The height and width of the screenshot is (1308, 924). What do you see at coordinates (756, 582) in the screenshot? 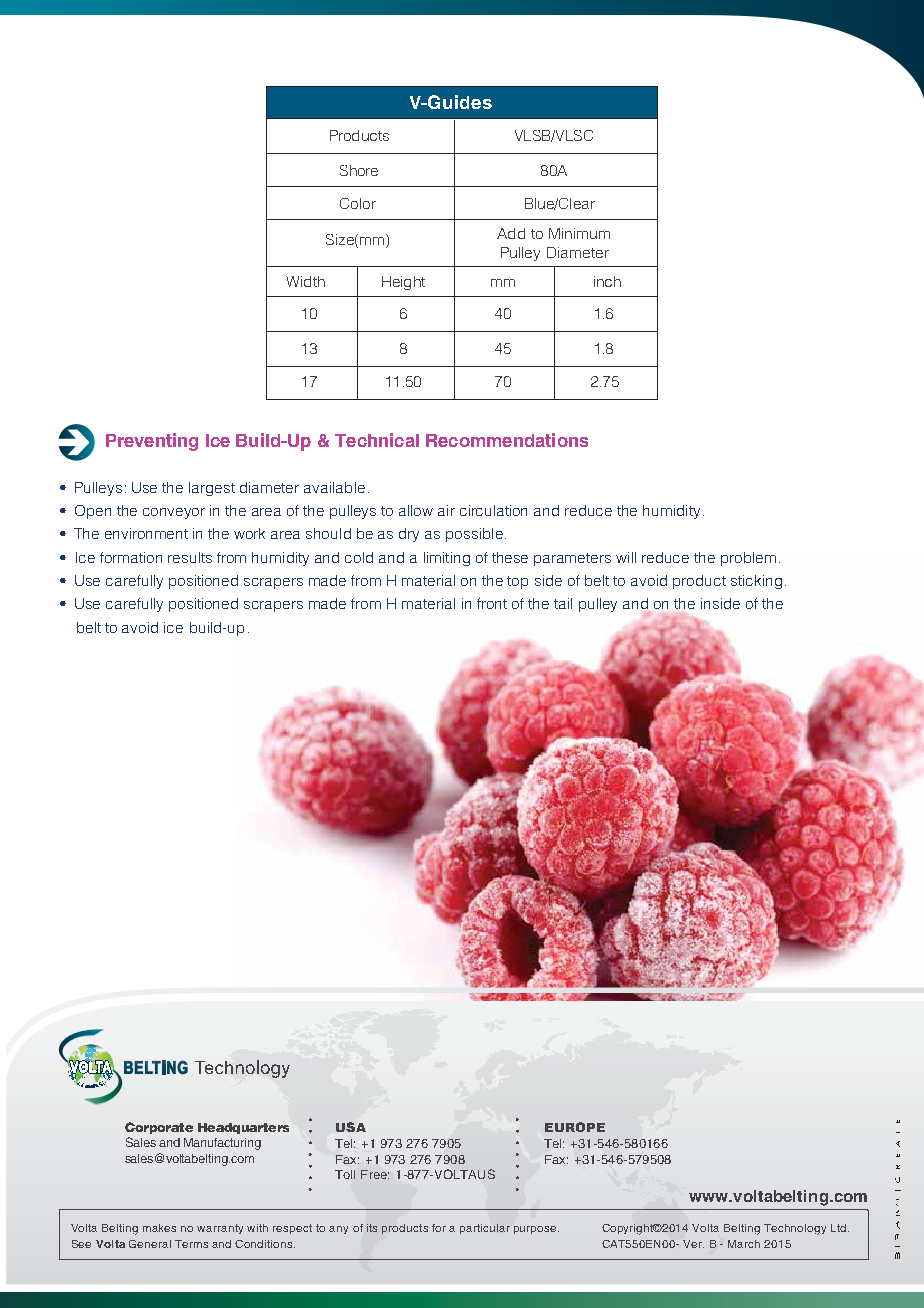
I see `sticking` at bounding box center [756, 582].
